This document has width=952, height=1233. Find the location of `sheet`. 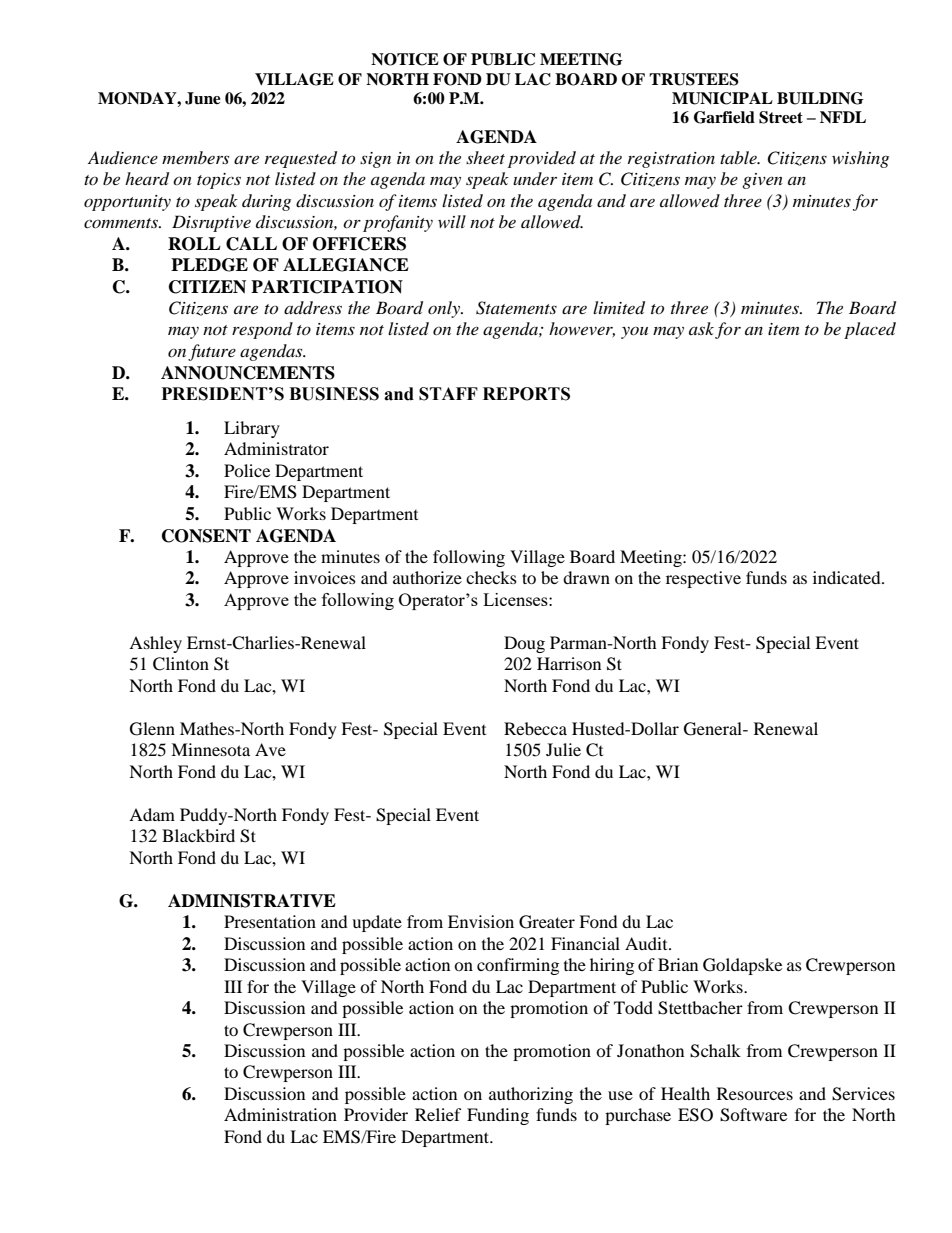

sheet is located at coordinates (485, 157).
